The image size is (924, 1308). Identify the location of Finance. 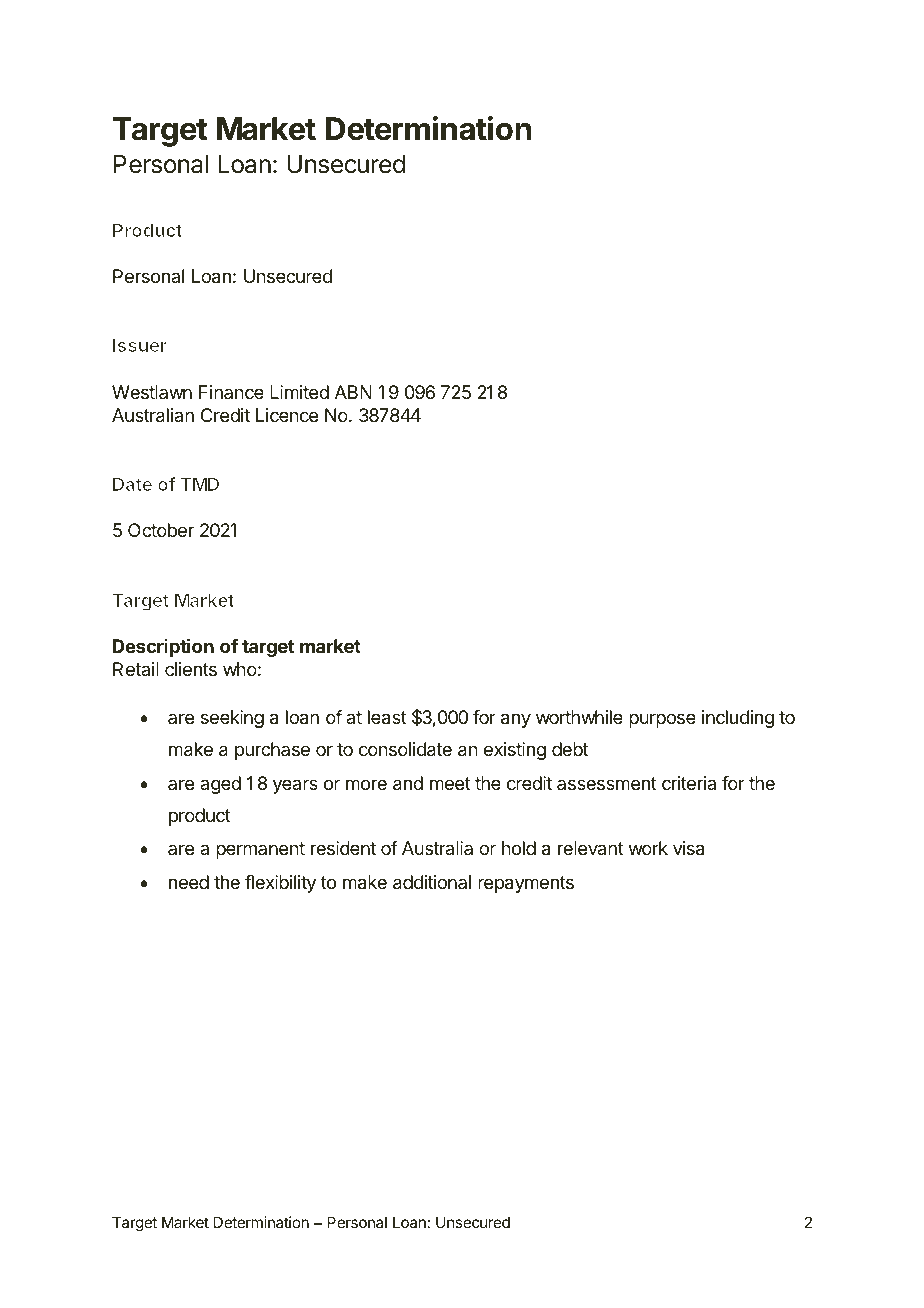
(231, 392).
